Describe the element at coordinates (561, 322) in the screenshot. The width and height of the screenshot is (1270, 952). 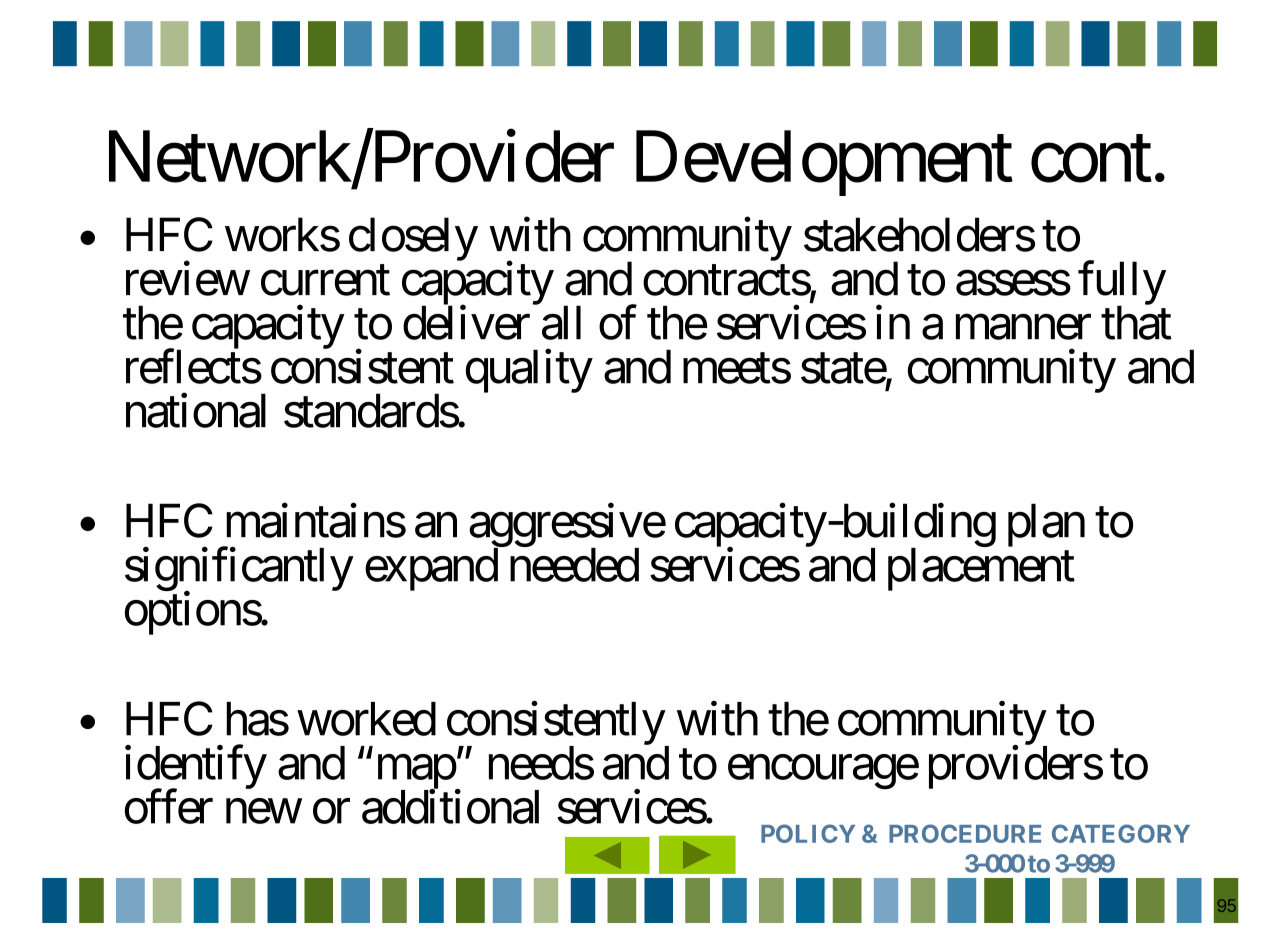
I see `all` at that location.
